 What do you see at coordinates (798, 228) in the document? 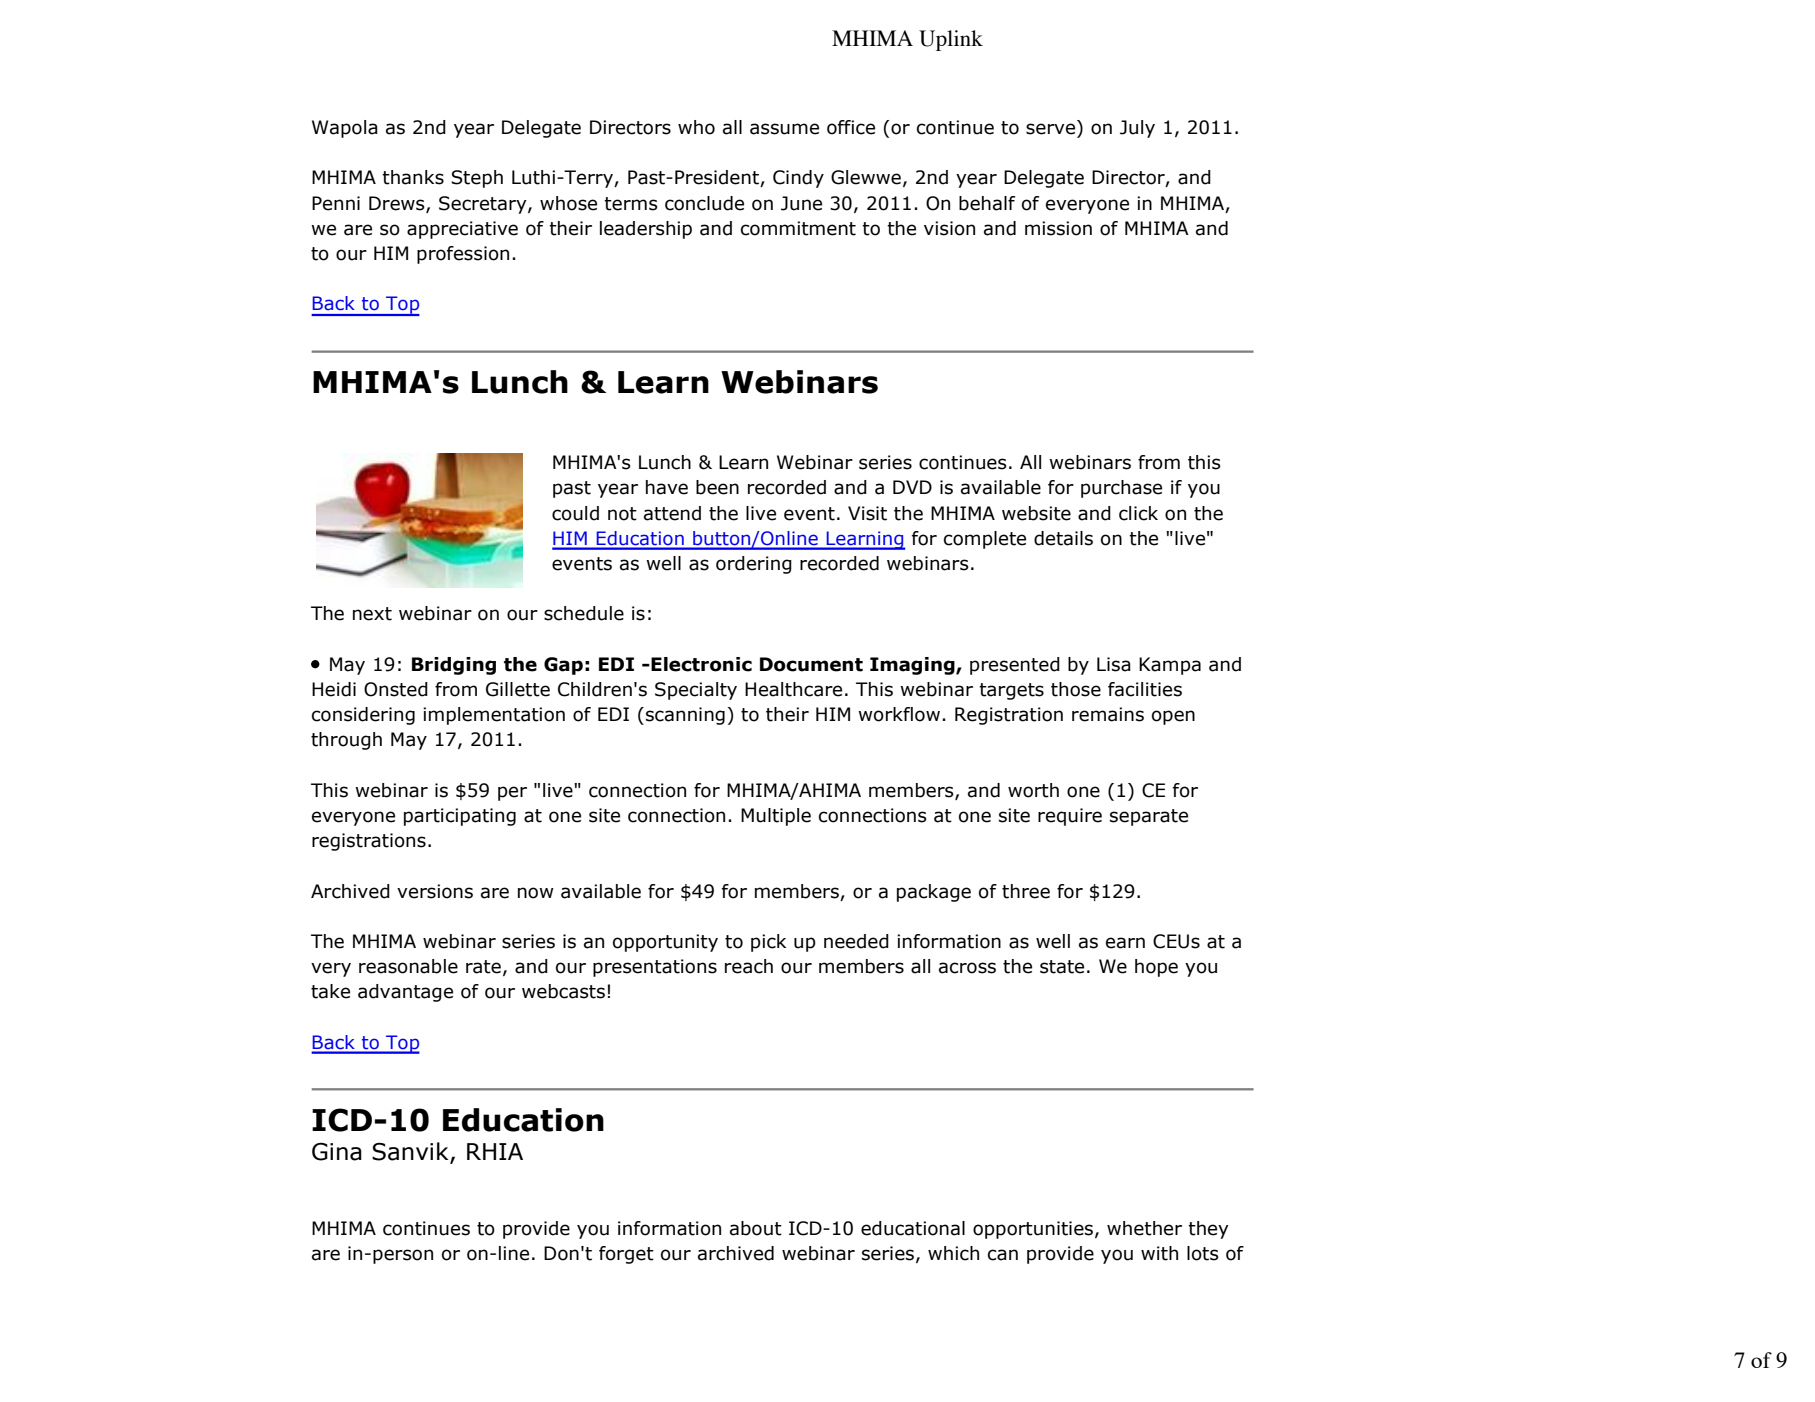
I see `commitment` at bounding box center [798, 228].
